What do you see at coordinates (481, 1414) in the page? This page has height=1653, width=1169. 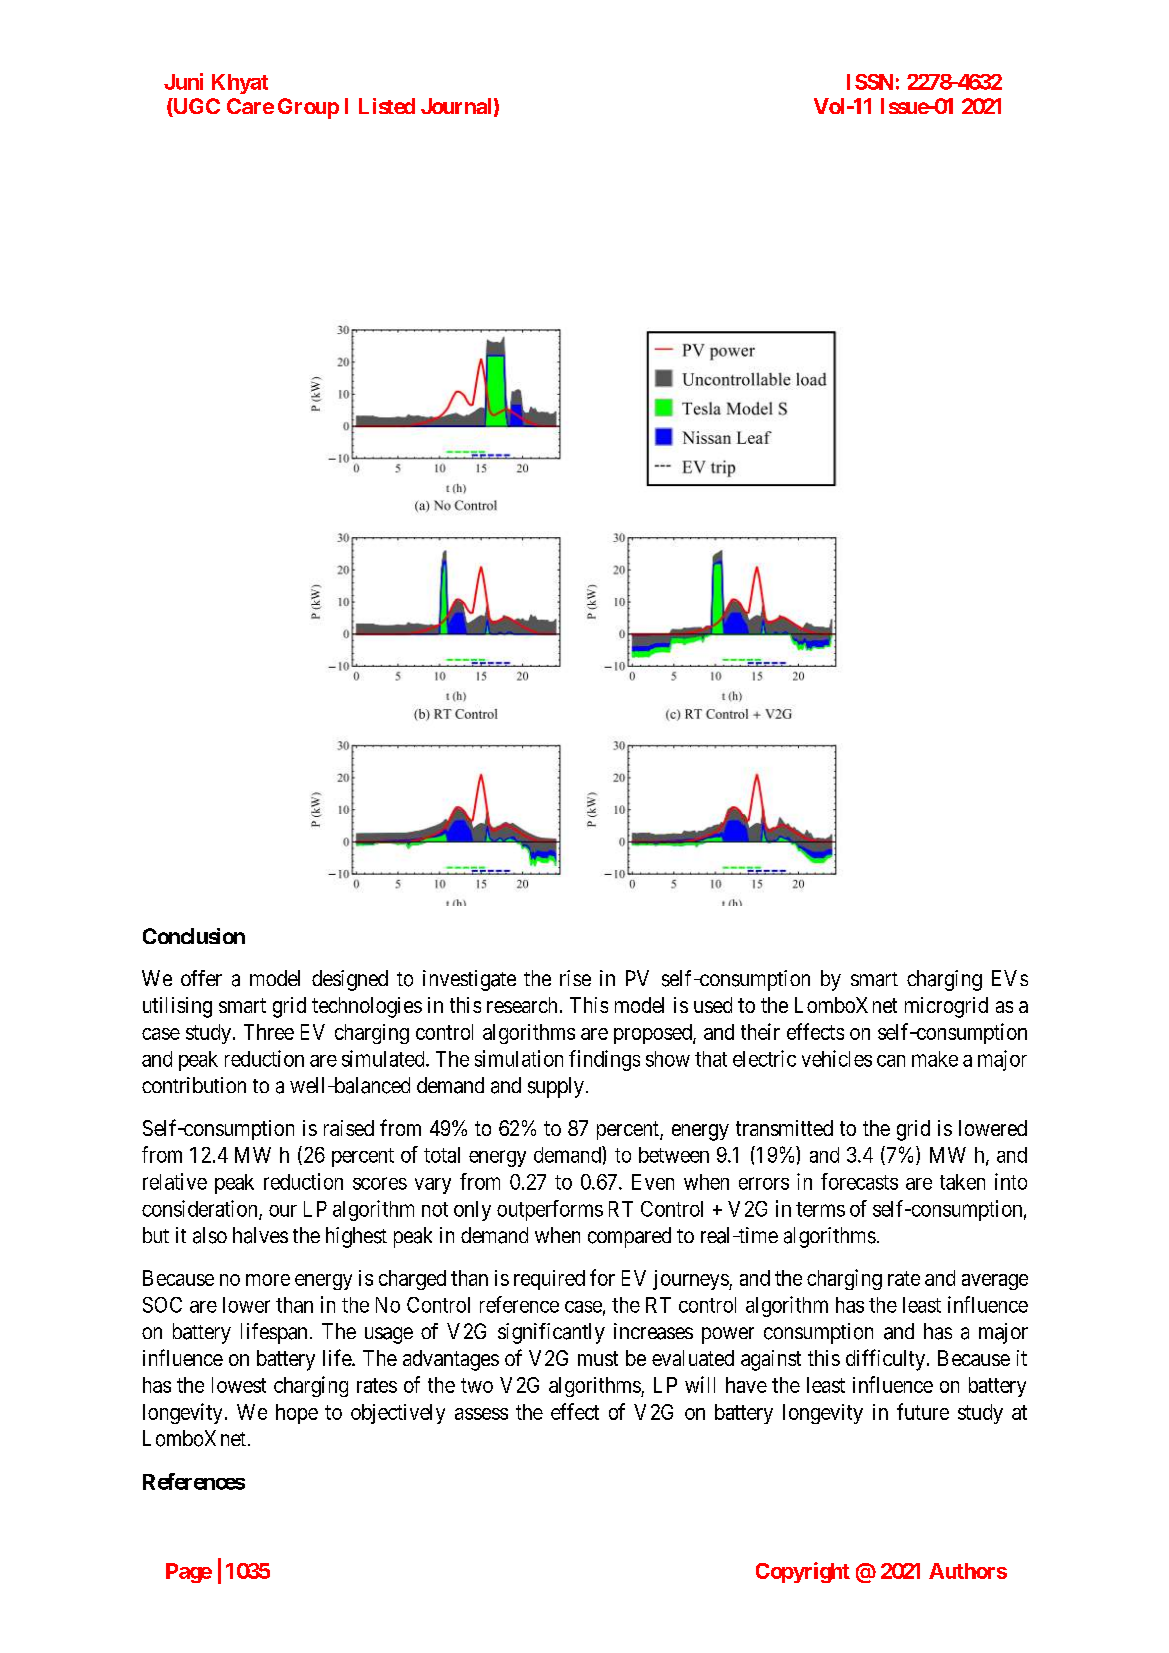 I see `assess` at bounding box center [481, 1414].
